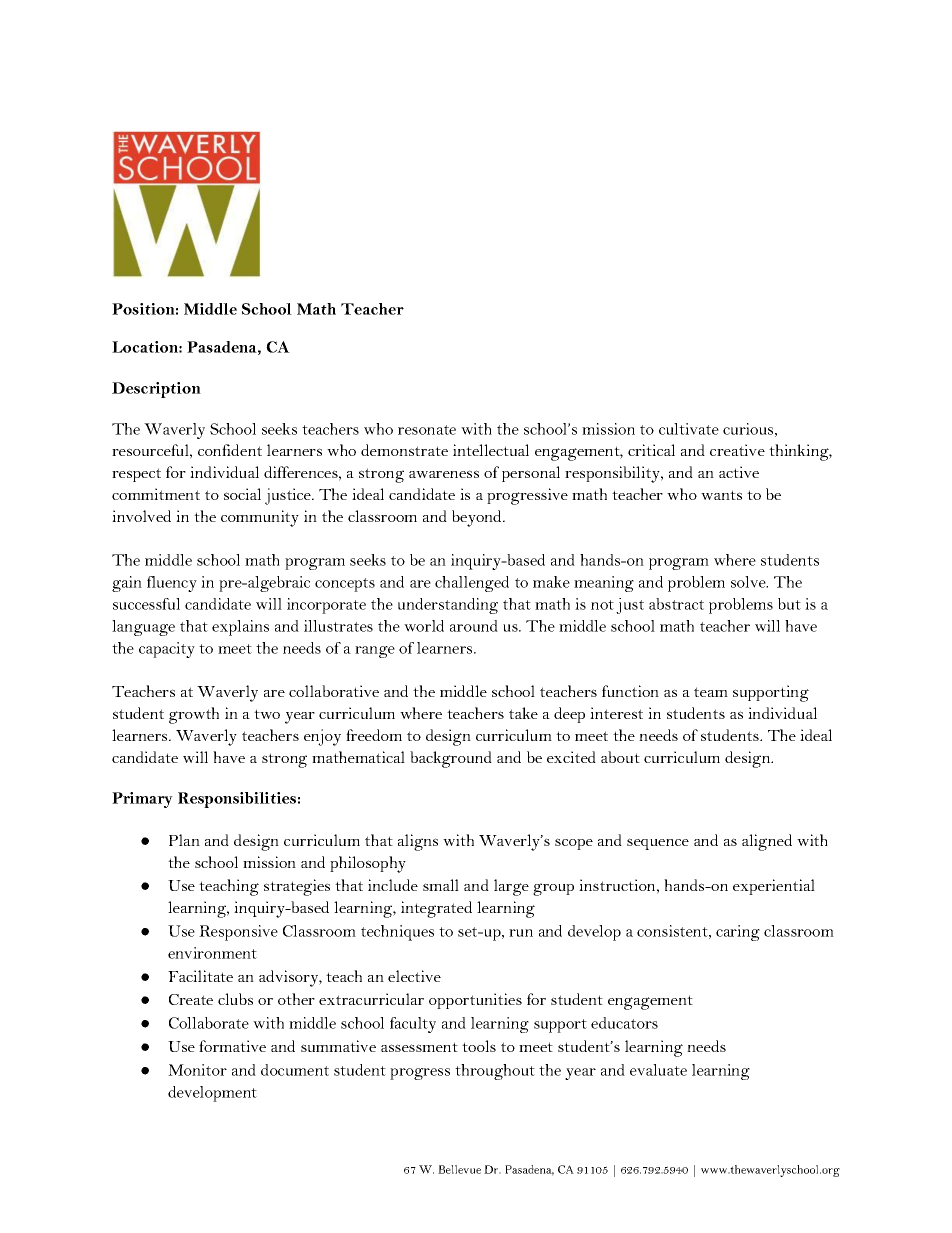  Describe the element at coordinates (436, 909) in the screenshot. I see `integrated` at that location.
